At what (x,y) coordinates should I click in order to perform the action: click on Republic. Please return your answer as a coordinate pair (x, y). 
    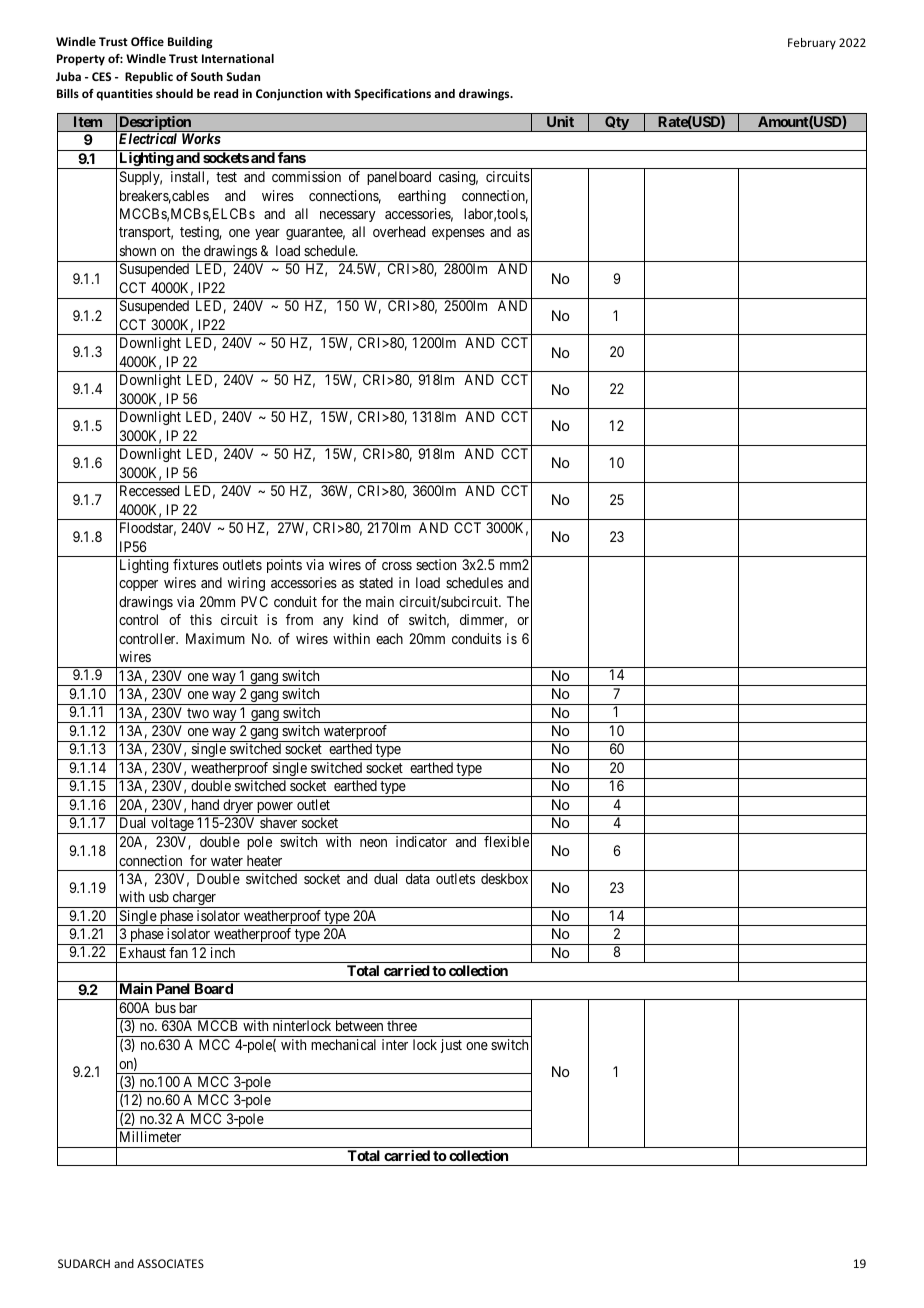
    Looking at the image, I should click on (149, 78).
